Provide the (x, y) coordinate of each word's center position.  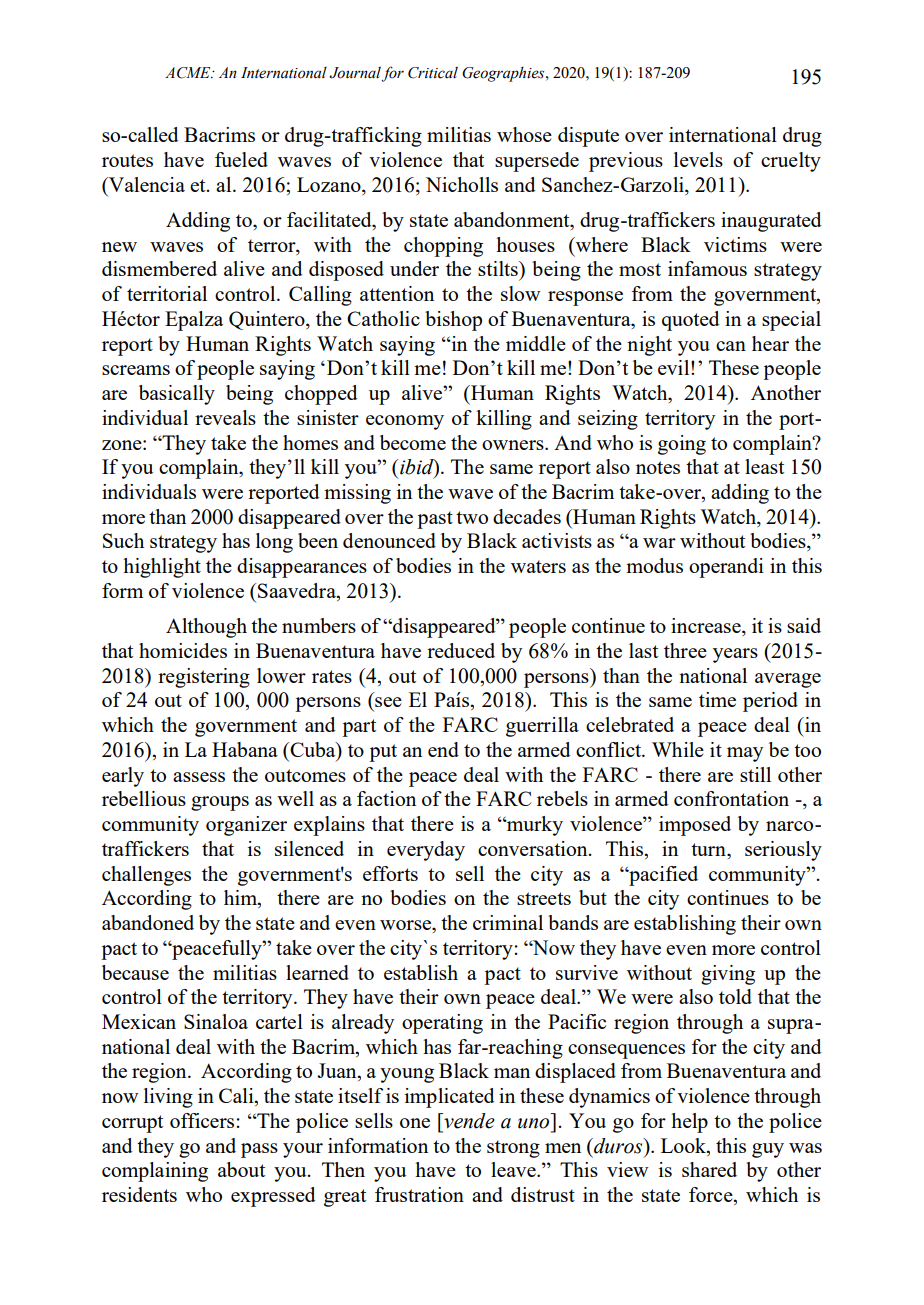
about (241, 1169)
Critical (433, 72)
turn (709, 849)
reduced (461, 650)
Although (206, 628)
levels (698, 159)
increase (707, 627)
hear (770, 343)
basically (177, 395)
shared (709, 1169)
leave (514, 1169)
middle (536, 343)
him (241, 899)
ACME (189, 73)
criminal (508, 922)
